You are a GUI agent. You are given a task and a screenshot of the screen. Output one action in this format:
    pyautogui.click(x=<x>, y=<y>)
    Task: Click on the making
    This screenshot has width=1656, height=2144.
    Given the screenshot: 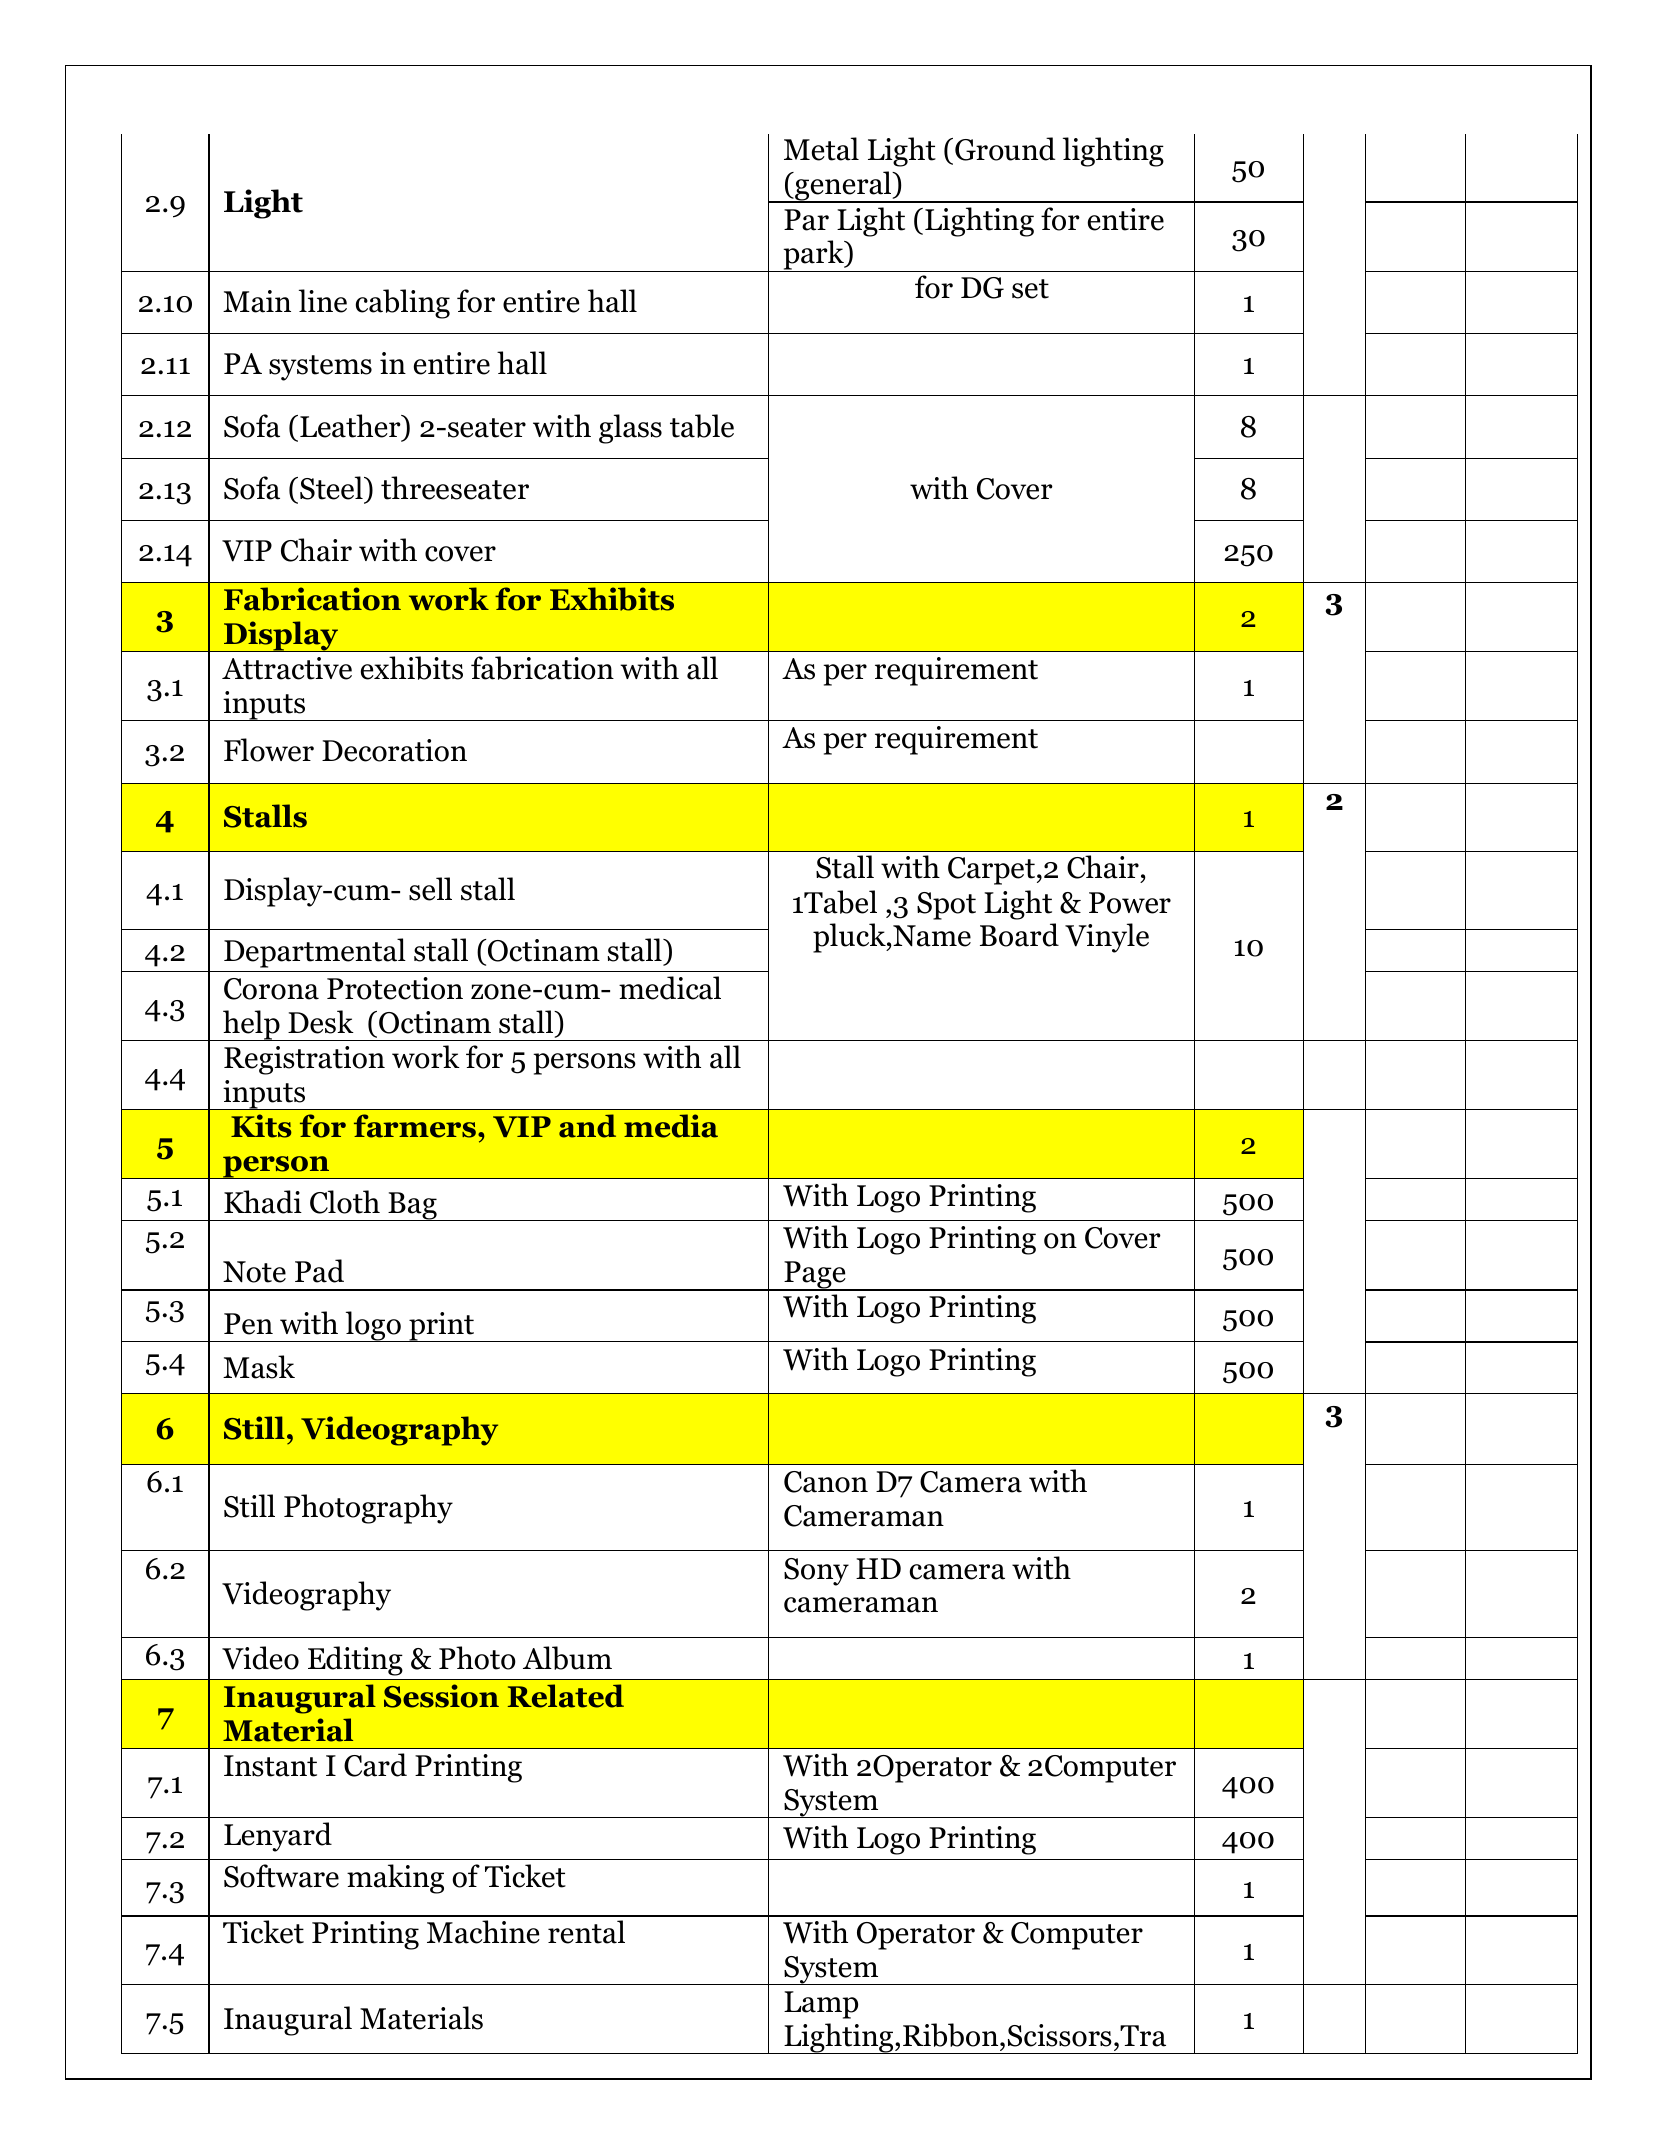 What is the action you would take?
    pyautogui.click(x=395, y=1879)
